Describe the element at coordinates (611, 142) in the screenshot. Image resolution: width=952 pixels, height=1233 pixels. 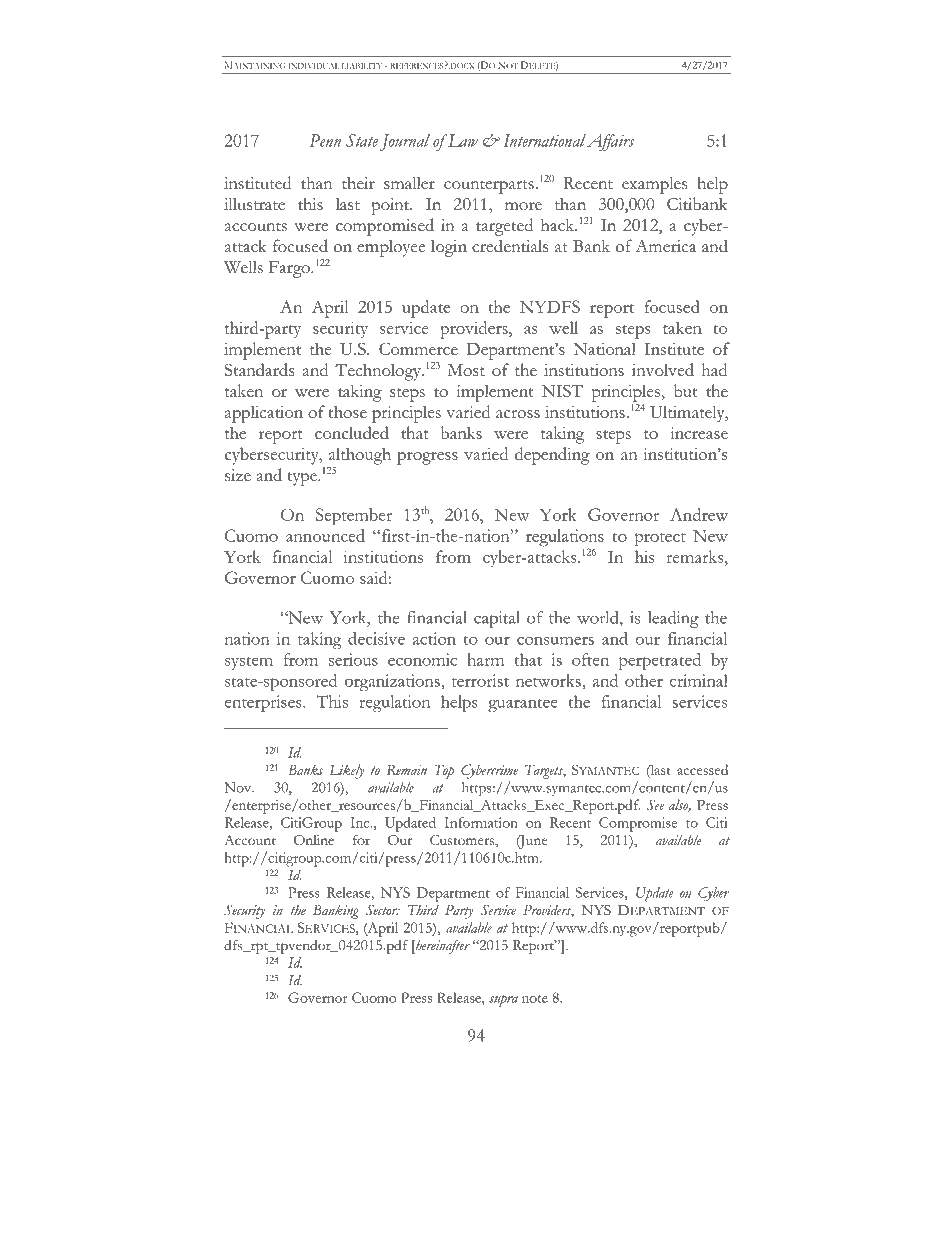
I see `Affairs` at that location.
